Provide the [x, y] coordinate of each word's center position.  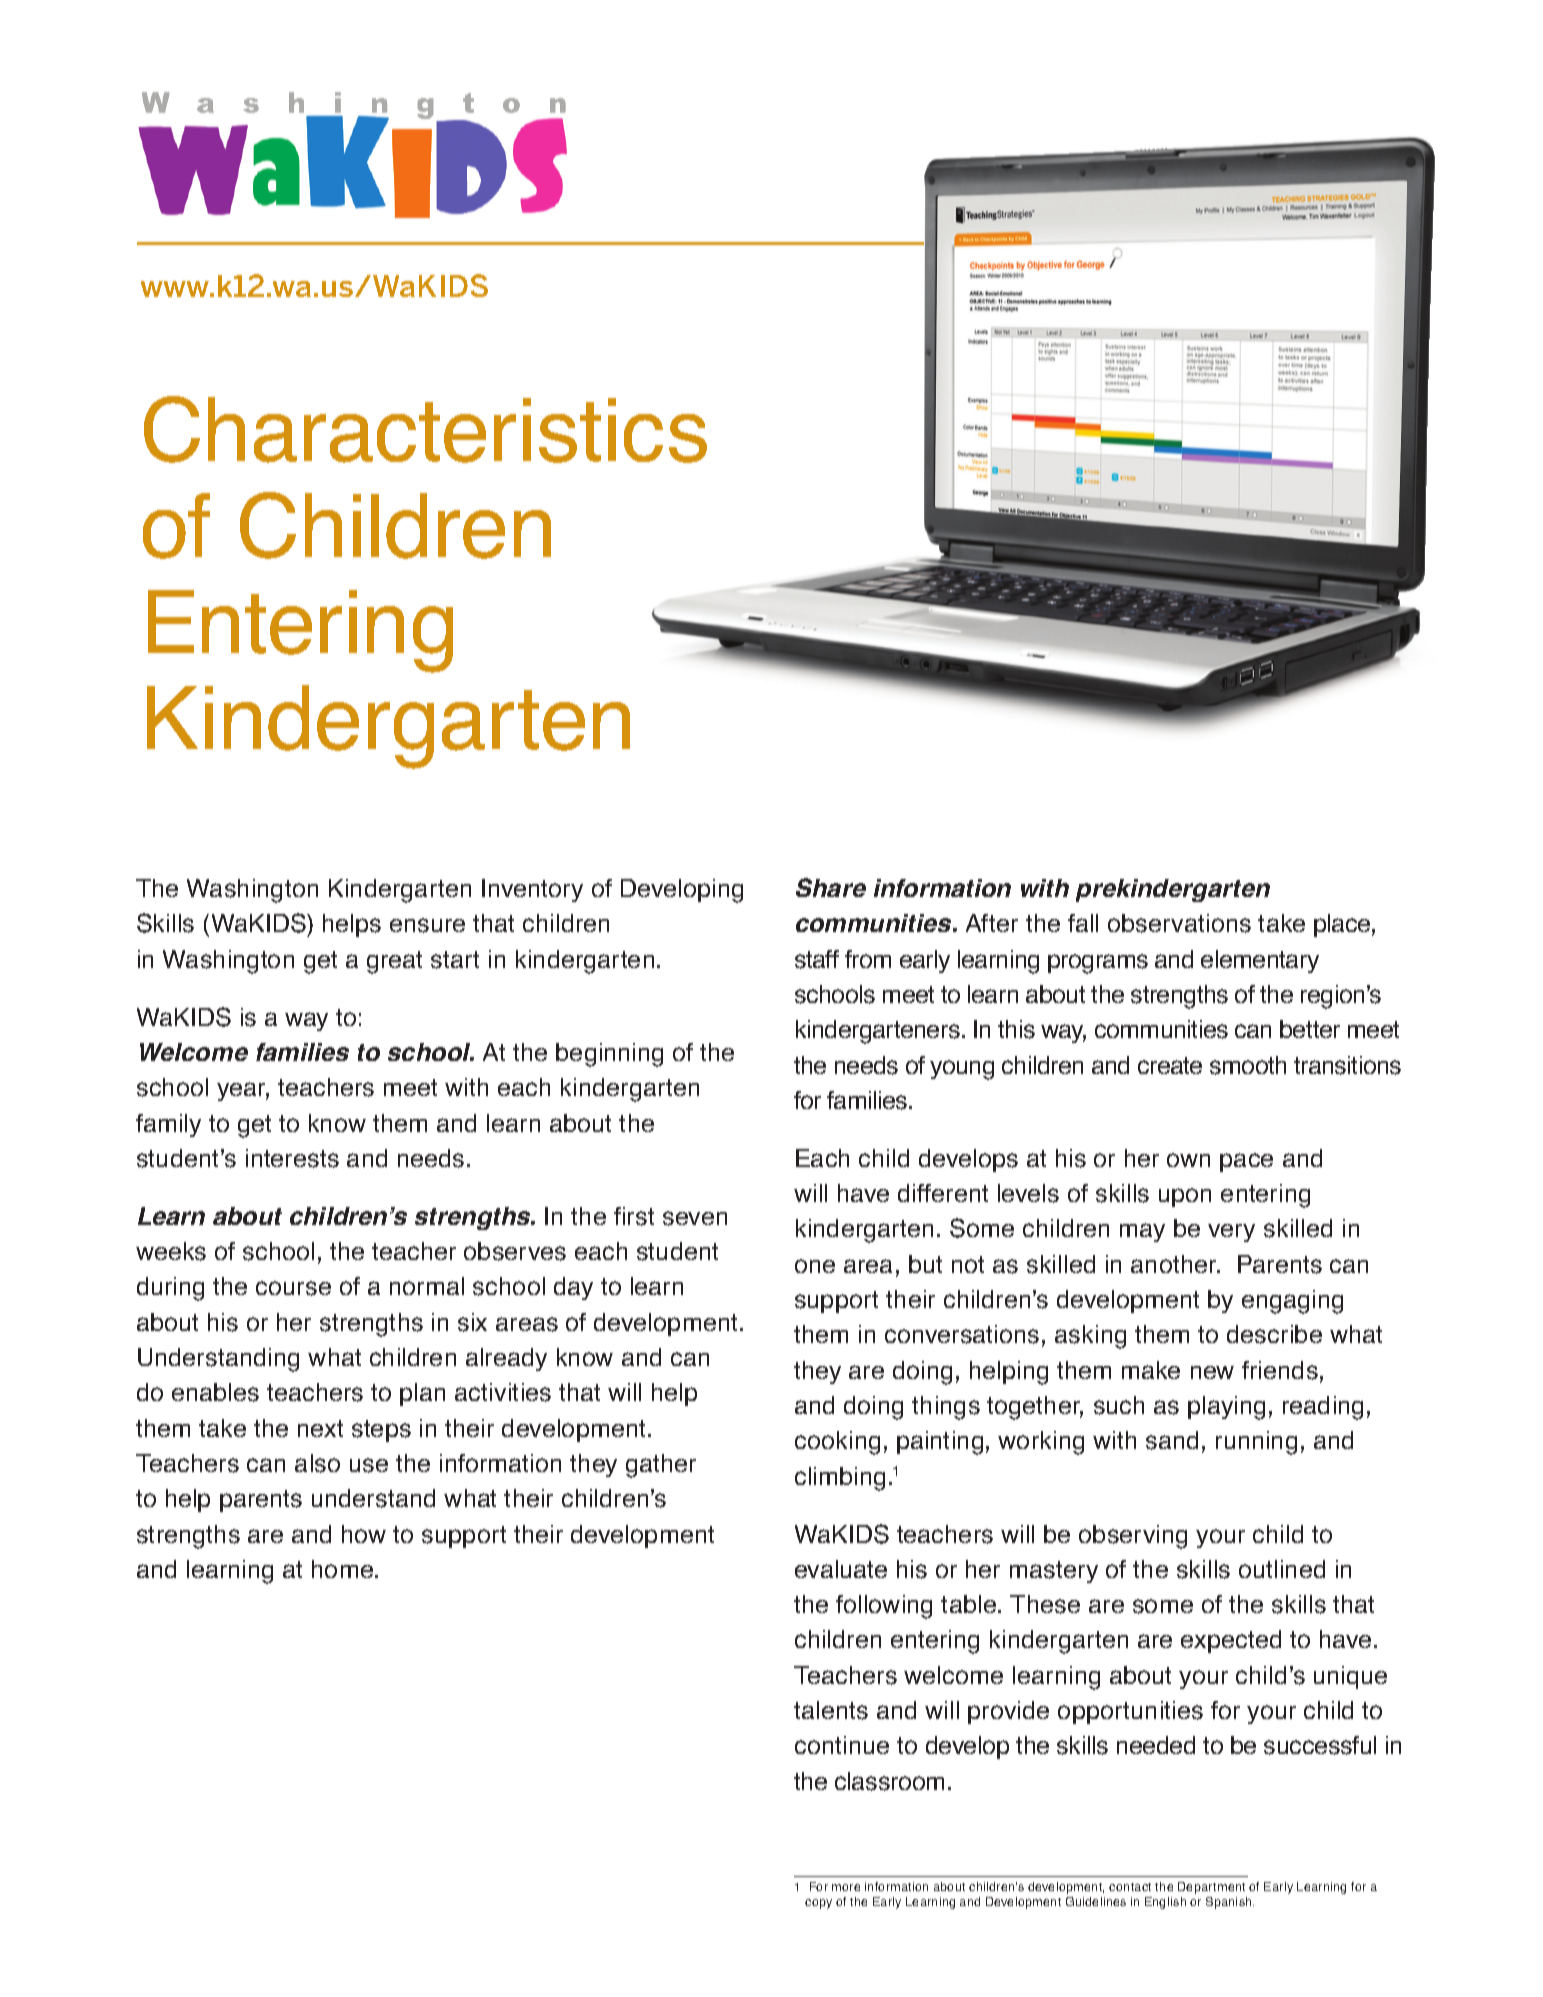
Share [831, 887]
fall [1083, 923]
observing [1133, 1537]
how [364, 1534]
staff [817, 959]
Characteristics [425, 429]
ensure [427, 925]
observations [1179, 923]
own [1188, 1160]
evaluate [841, 1569]
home [344, 1569]
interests [292, 1158]
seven [695, 1218]
